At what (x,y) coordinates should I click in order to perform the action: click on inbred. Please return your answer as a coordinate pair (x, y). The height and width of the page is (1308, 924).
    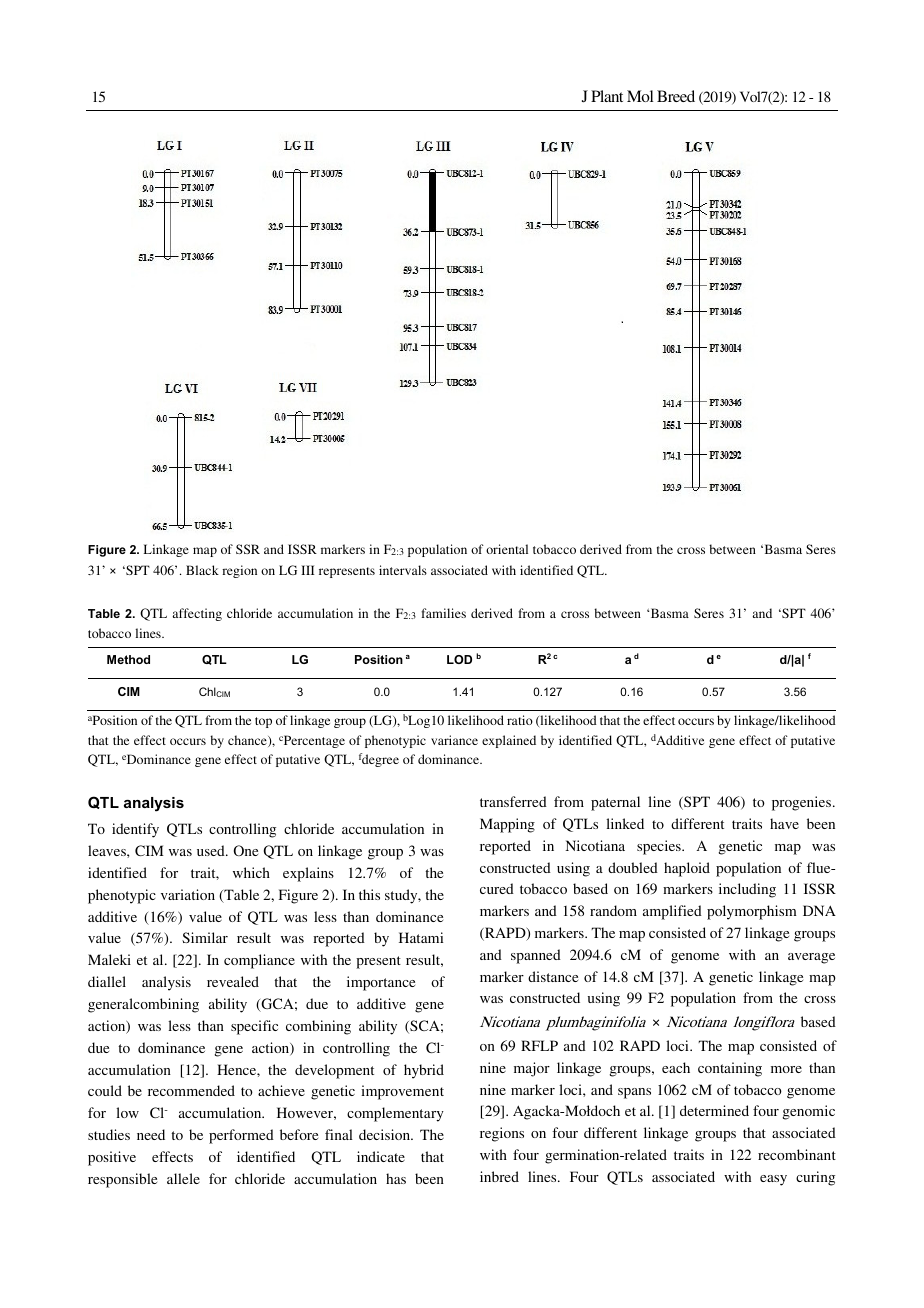
    Looking at the image, I should click on (499, 1176).
